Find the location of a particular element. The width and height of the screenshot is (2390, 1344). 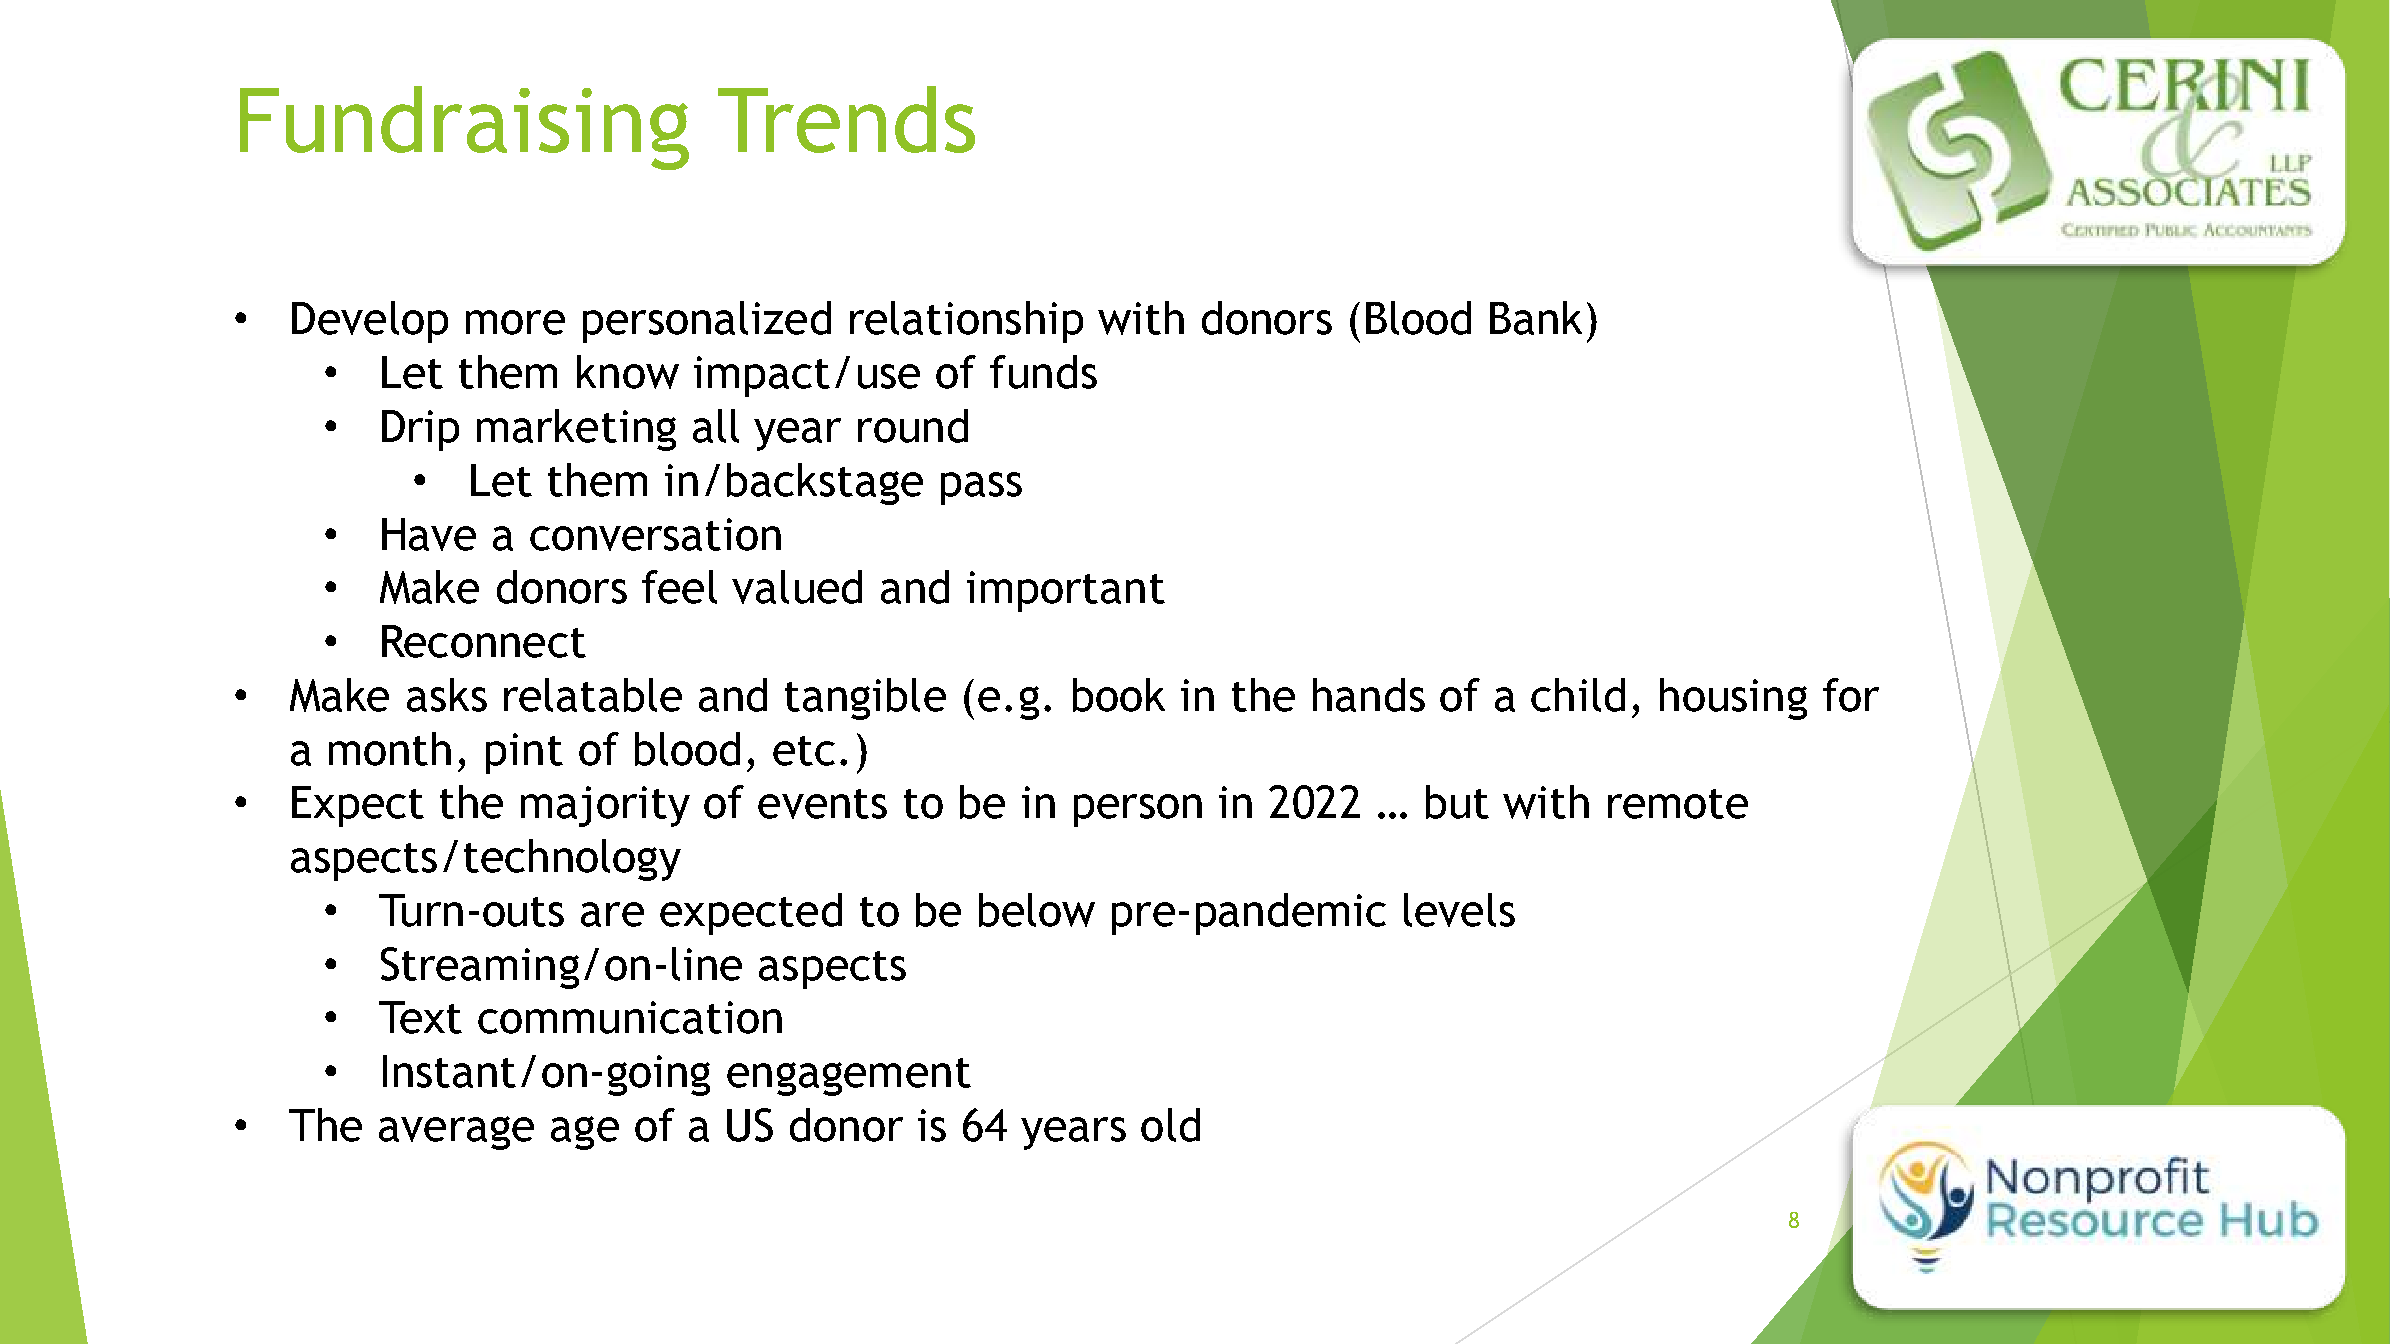

Bank is located at coordinates (1536, 318).
